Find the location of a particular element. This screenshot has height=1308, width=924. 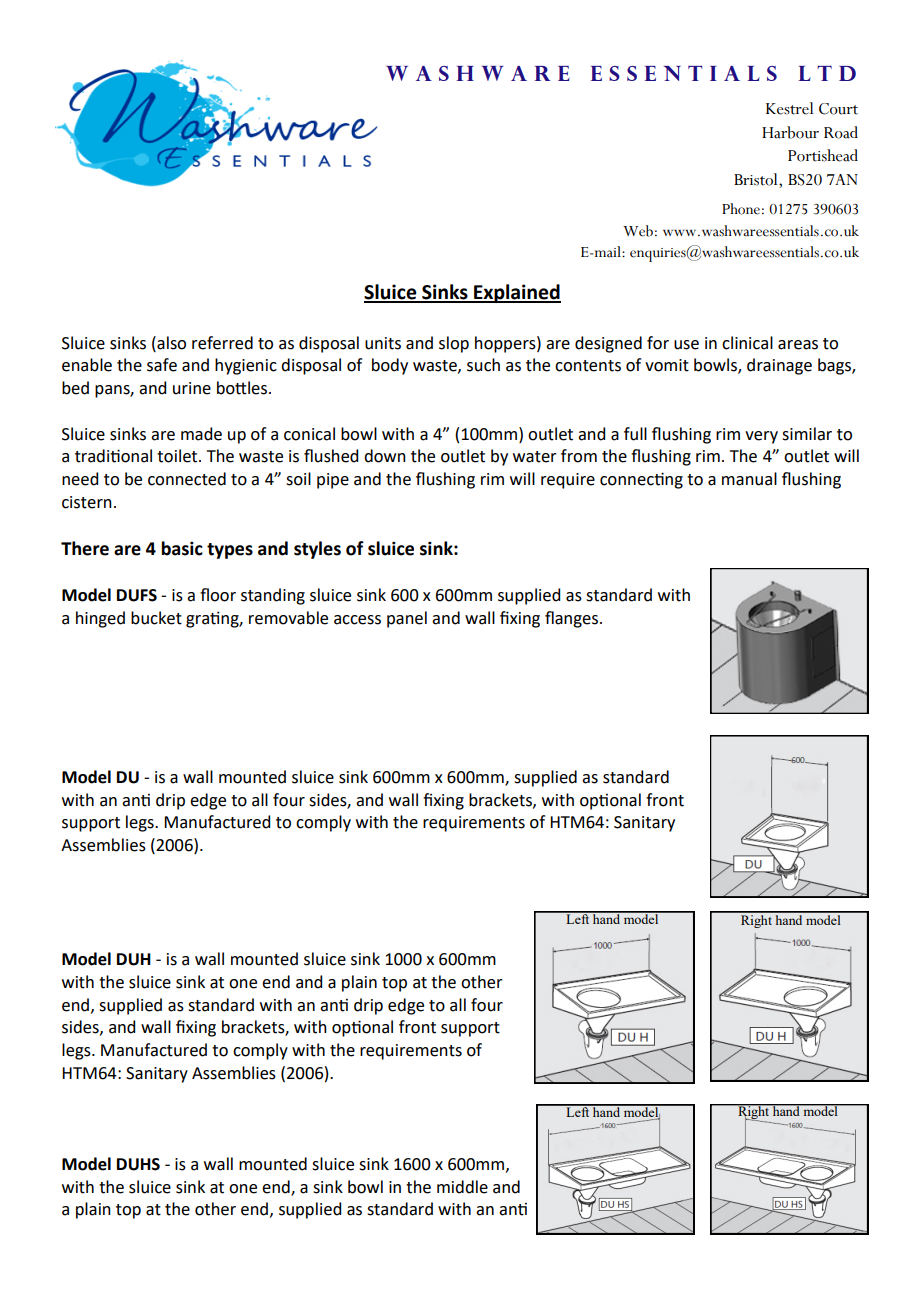

Web is located at coordinates (638, 231).
